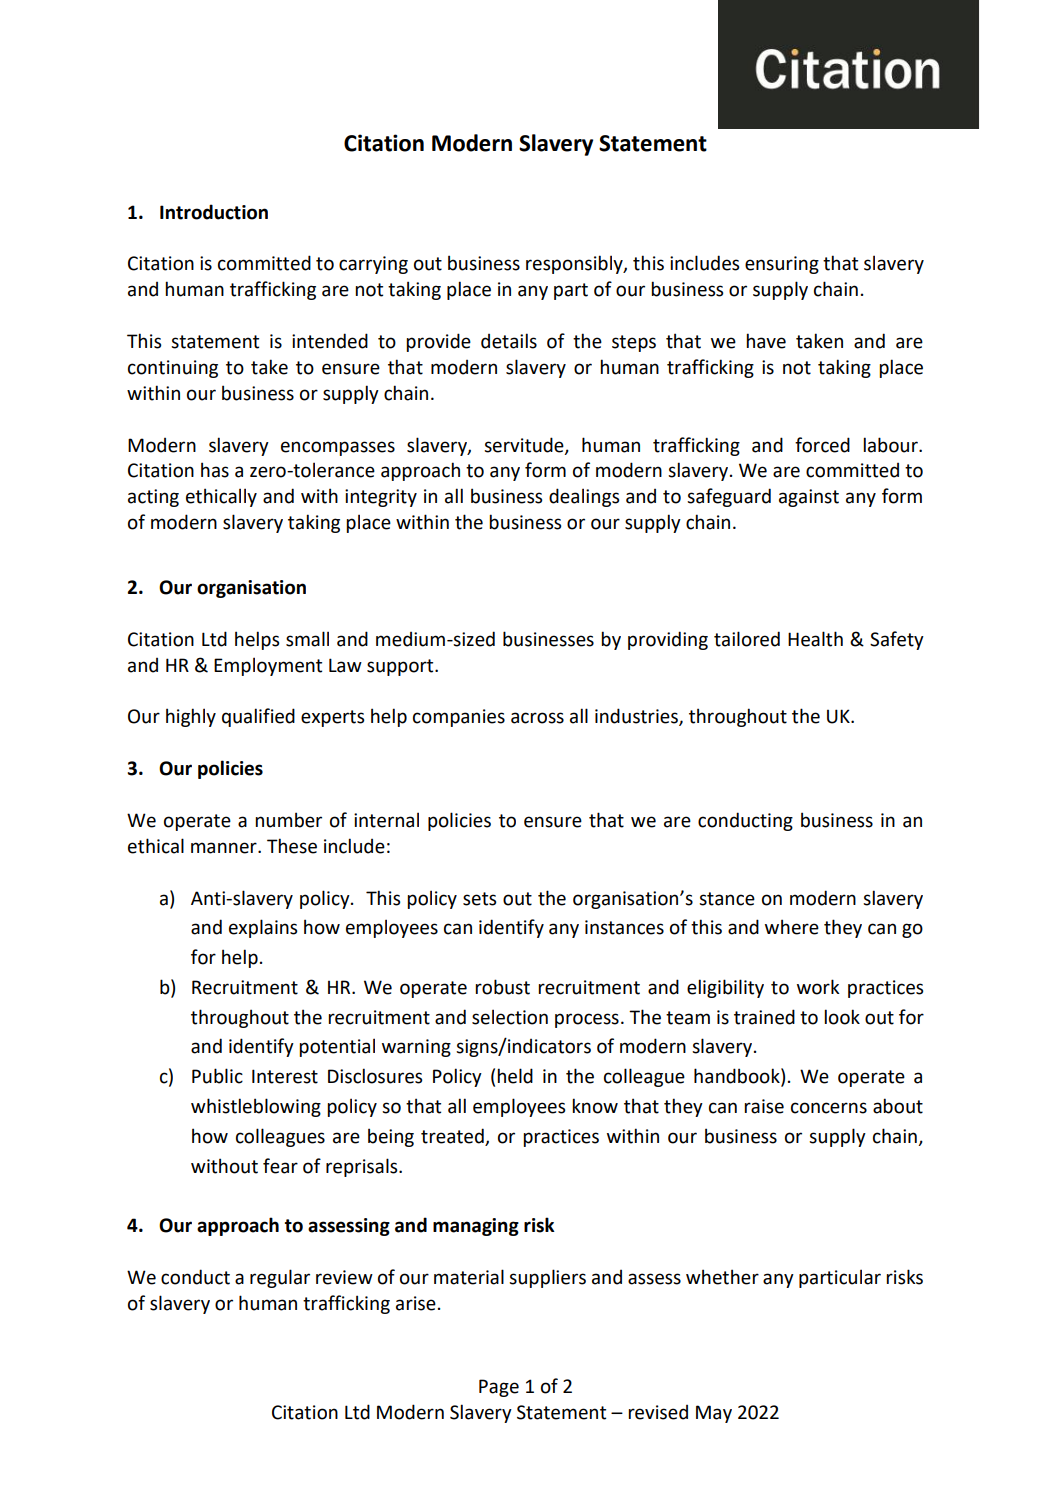  What do you see at coordinates (815, 639) in the screenshot?
I see `Health` at bounding box center [815, 639].
